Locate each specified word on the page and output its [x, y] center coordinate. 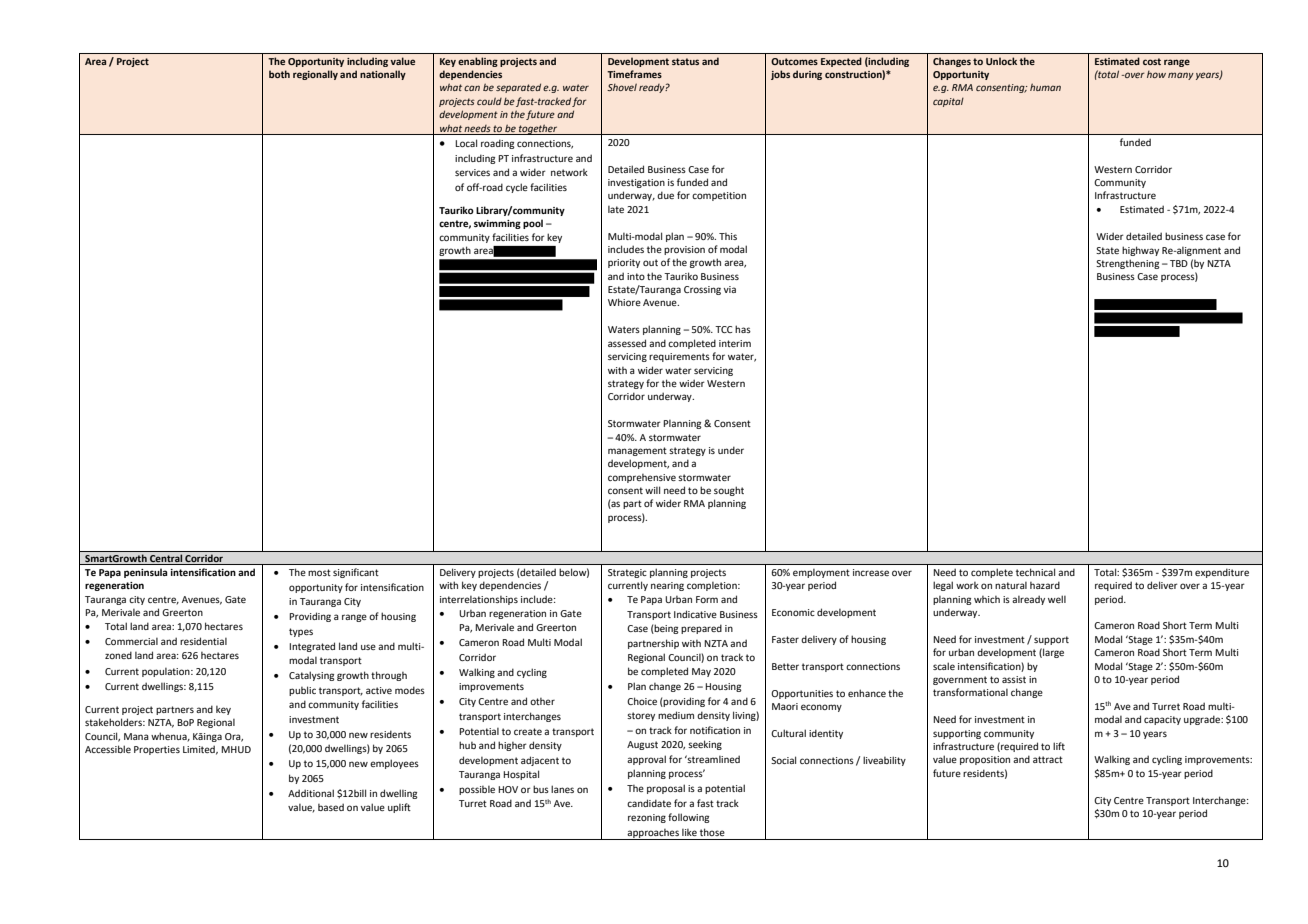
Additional [311, 793]
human [1045, 87]
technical [1035, 572]
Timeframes [634, 74]
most [319, 572]
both [279, 74]
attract [1048, 759]
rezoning [647, 818]
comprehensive [642, 478]
